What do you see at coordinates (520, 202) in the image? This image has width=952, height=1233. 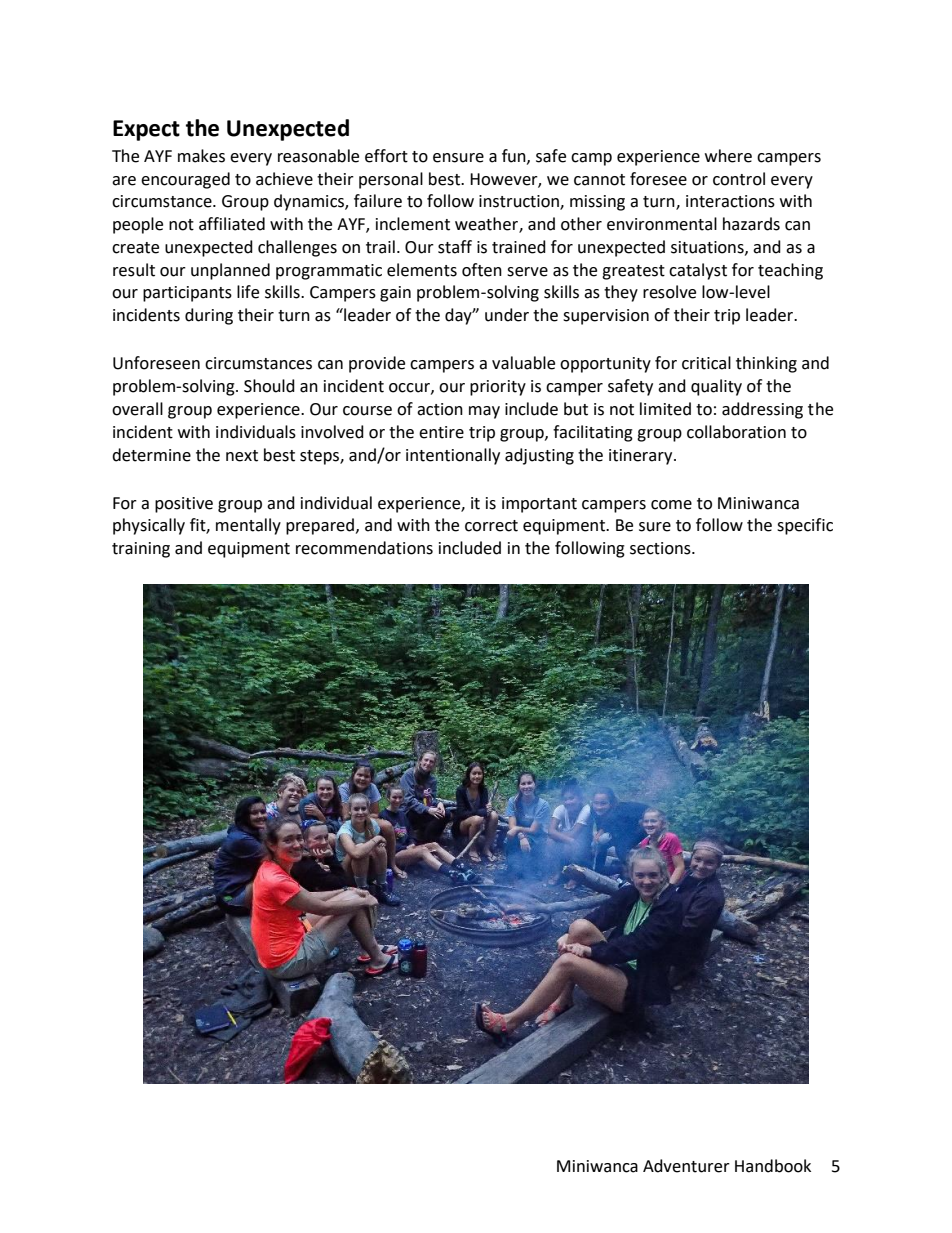 I see `instruction` at bounding box center [520, 202].
